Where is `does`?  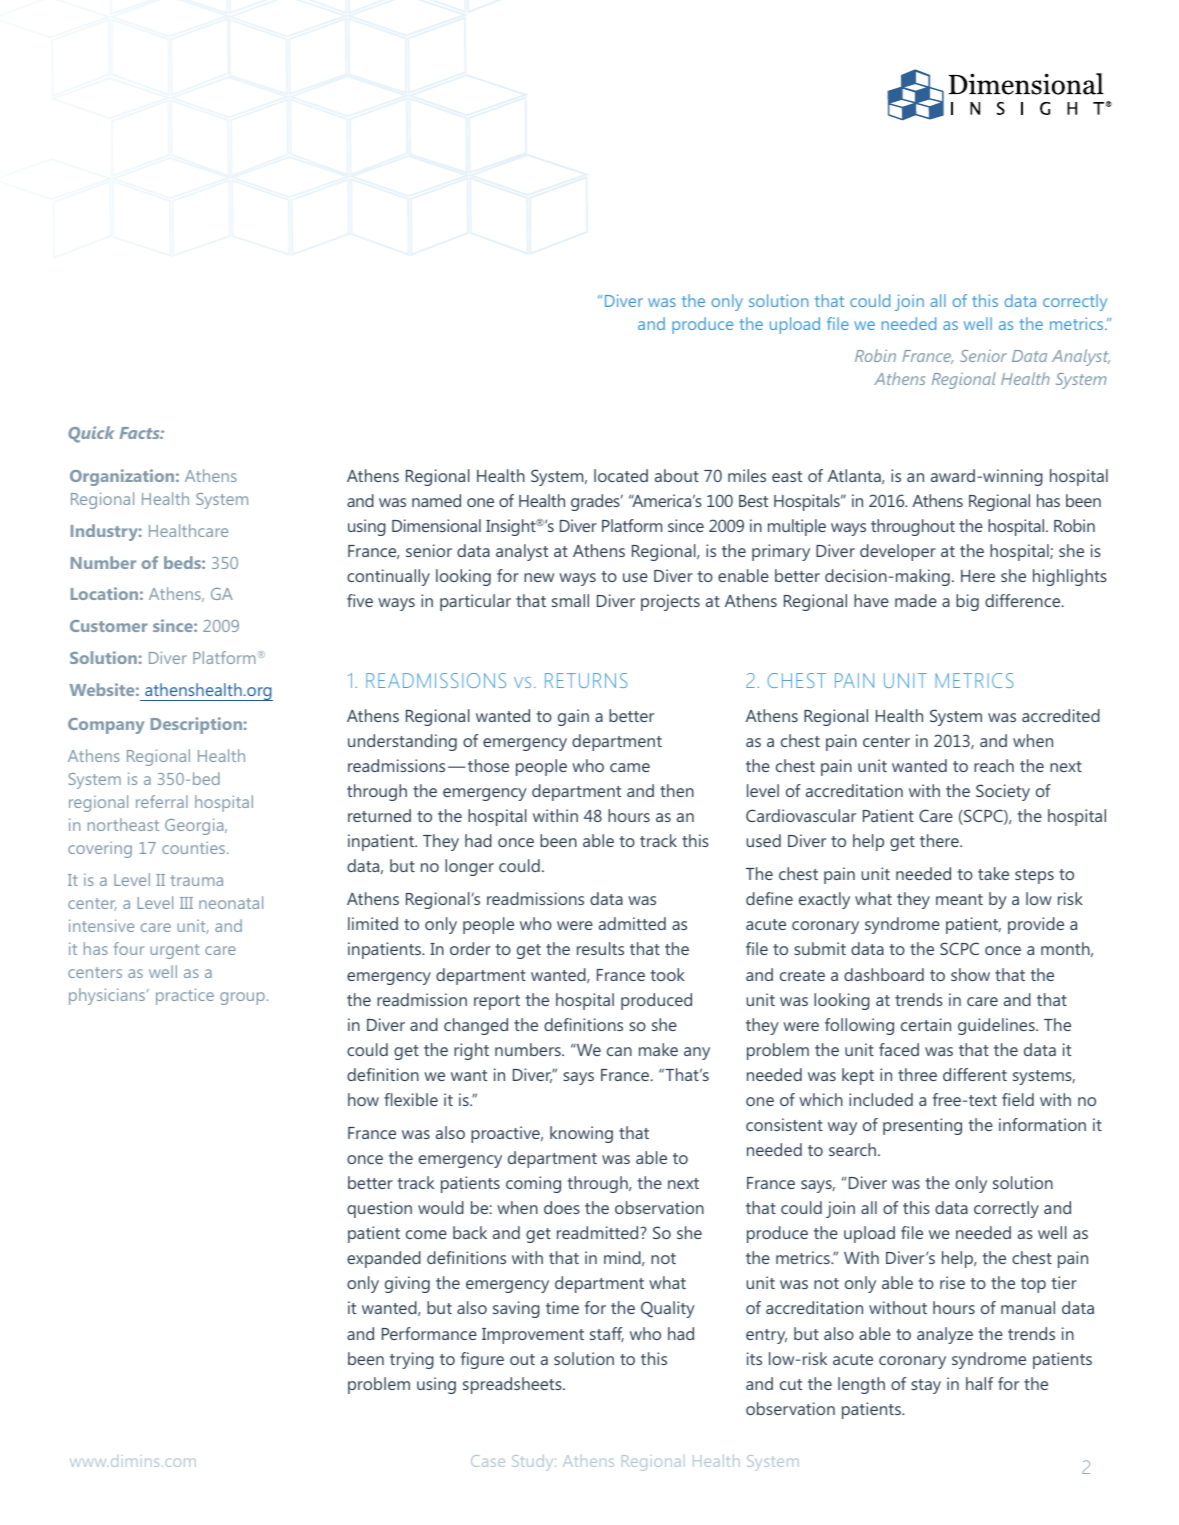
does is located at coordinates (562, 1207).
